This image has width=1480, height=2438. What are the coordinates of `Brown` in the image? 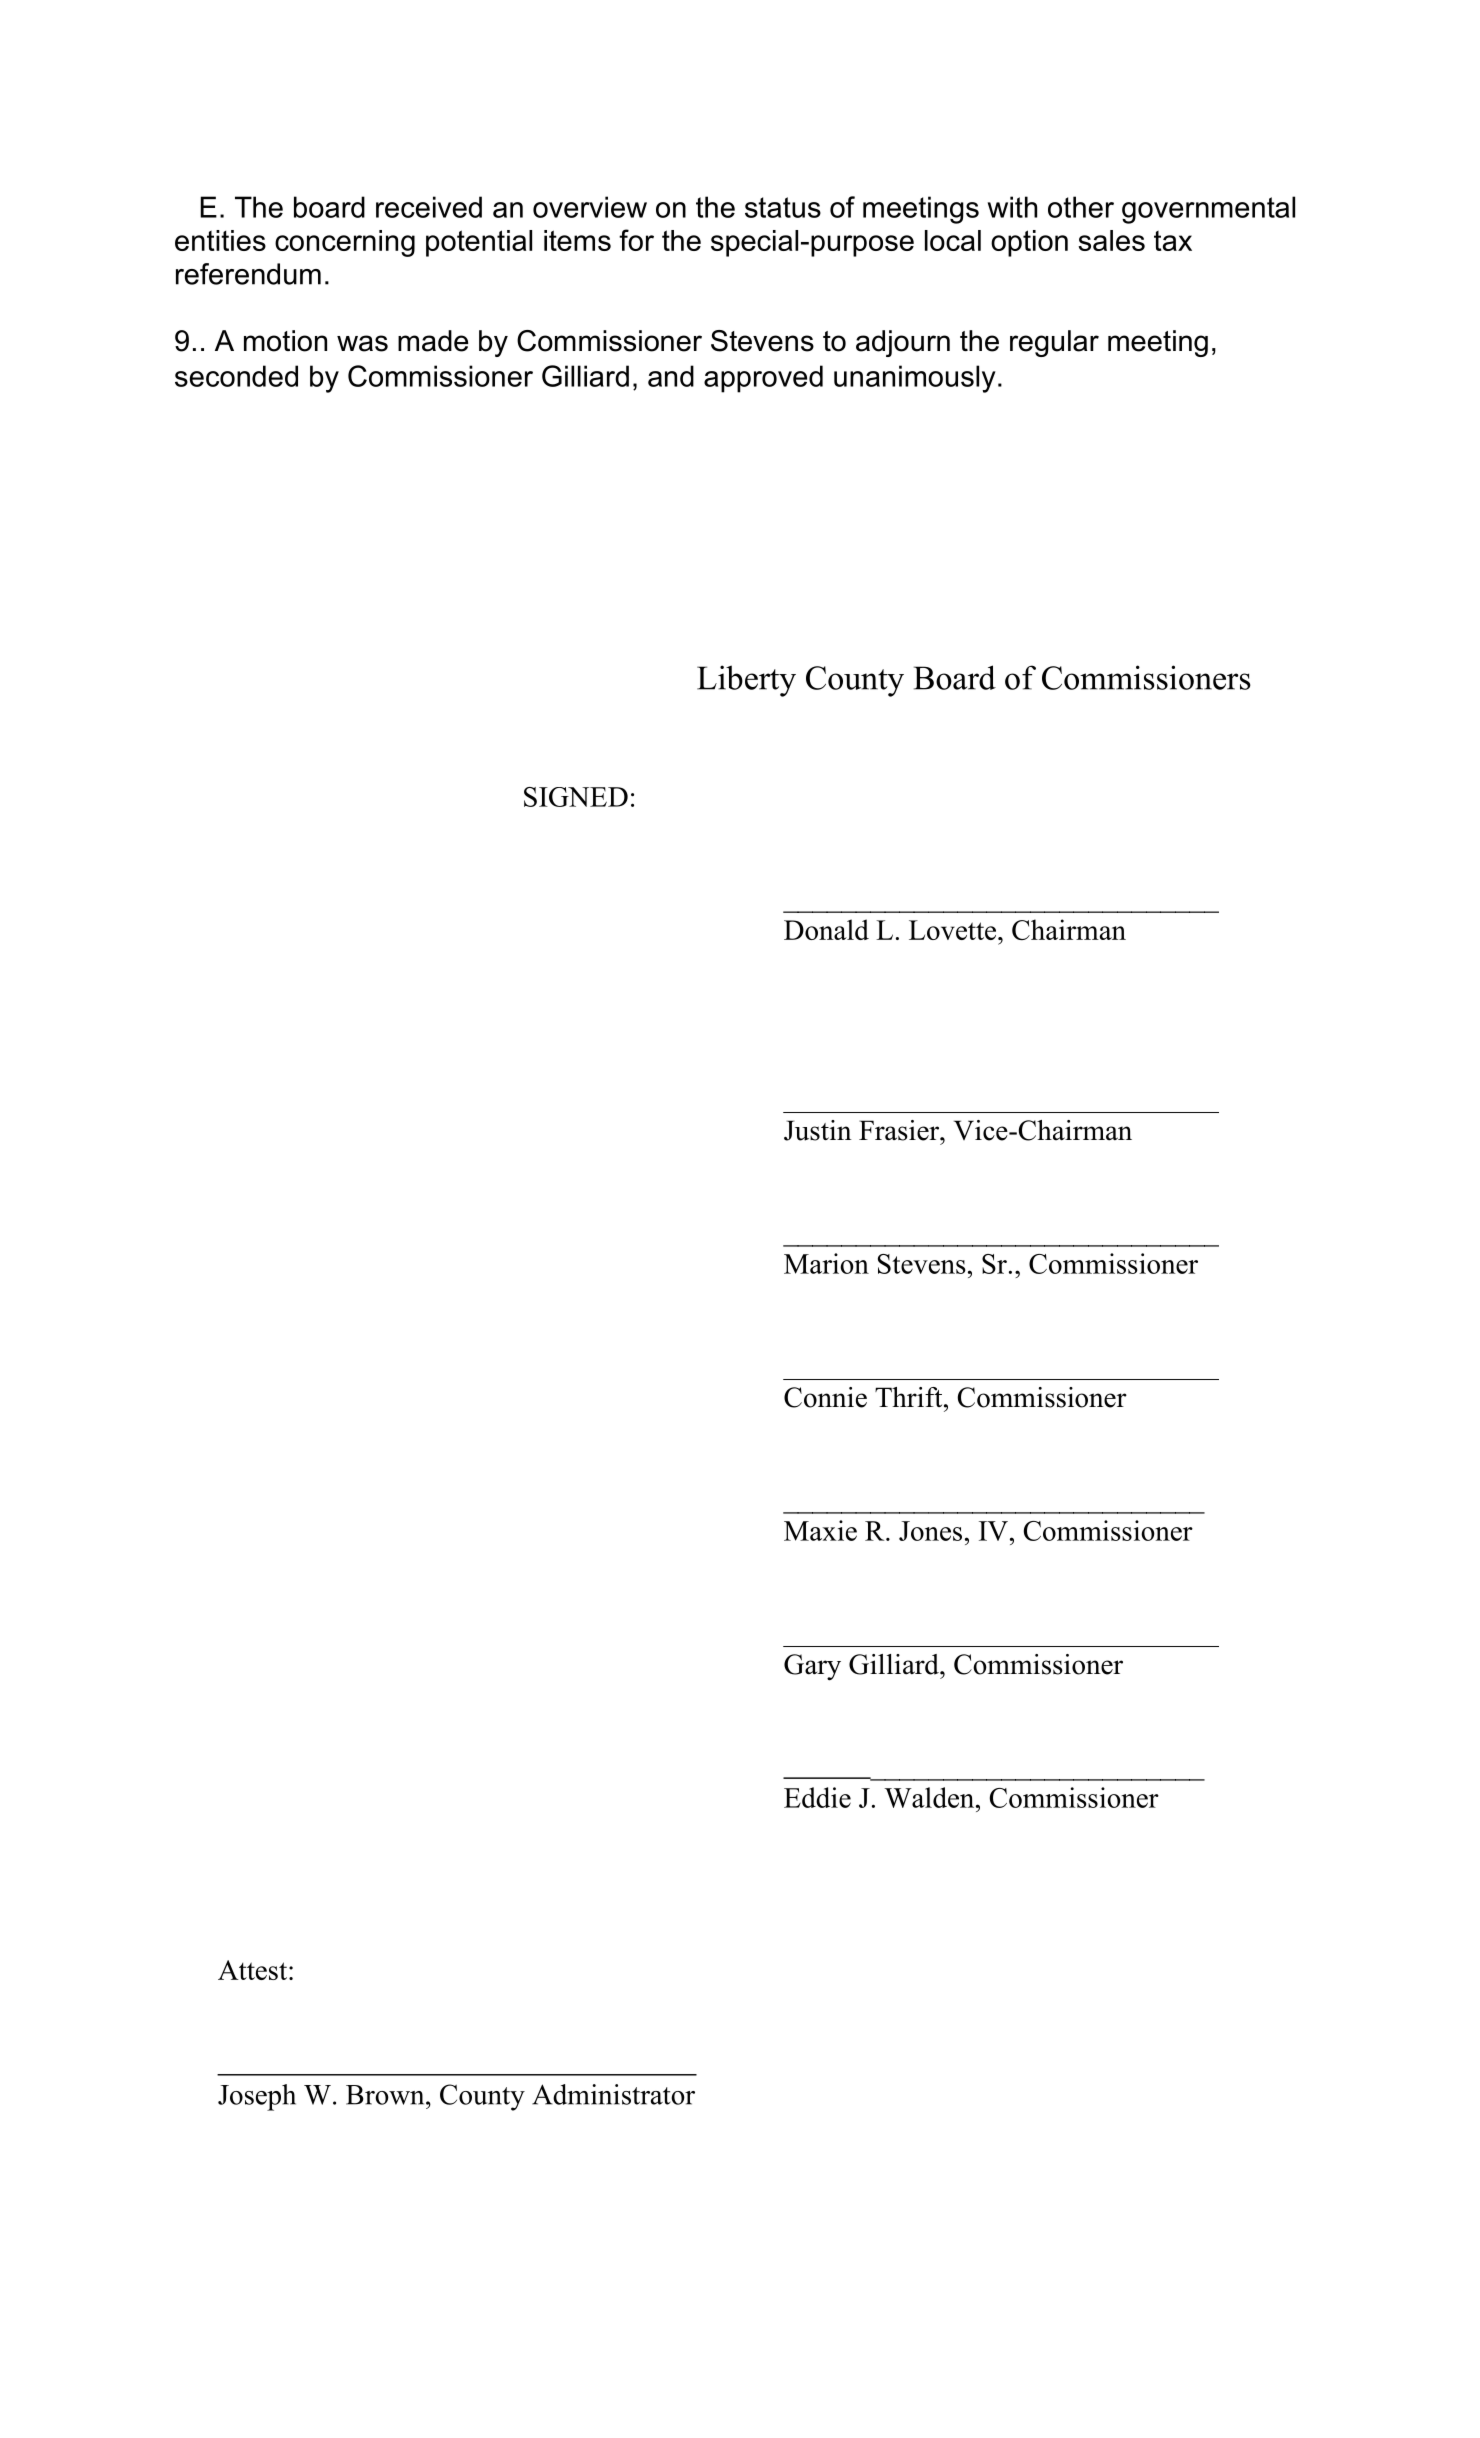 It's located at (386, 2095).
